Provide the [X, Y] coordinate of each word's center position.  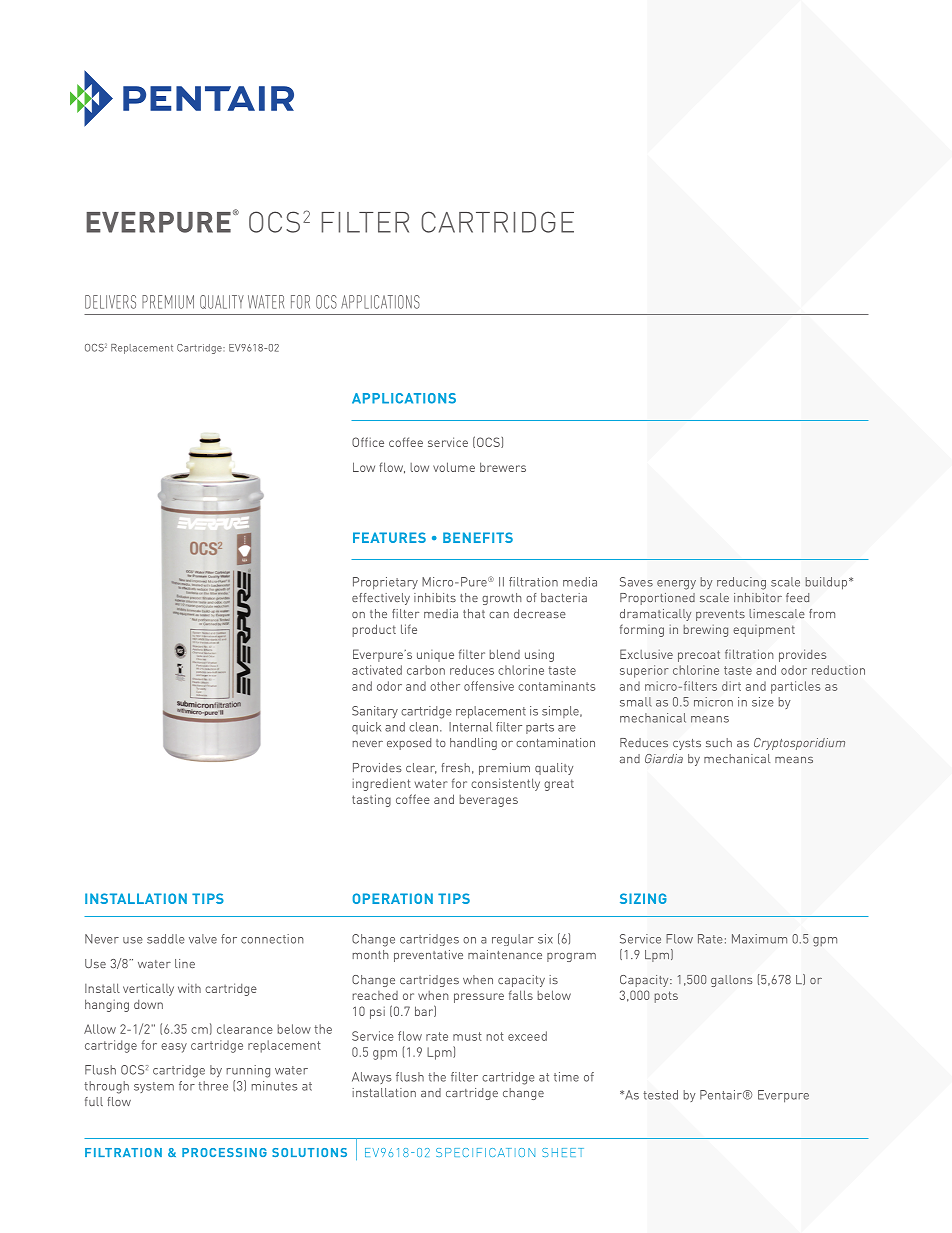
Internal [470, 727]
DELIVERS [110, 302]
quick [366, 728]
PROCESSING [224, 1152]
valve [203, 939]
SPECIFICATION [485, 1152]
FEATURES [389, 537]
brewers [503, 467]
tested [660, 1095]
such [719, 742]
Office [368, 442]
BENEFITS [478, 537]
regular [513, 940]
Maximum [759, 939]
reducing [741, 583]
